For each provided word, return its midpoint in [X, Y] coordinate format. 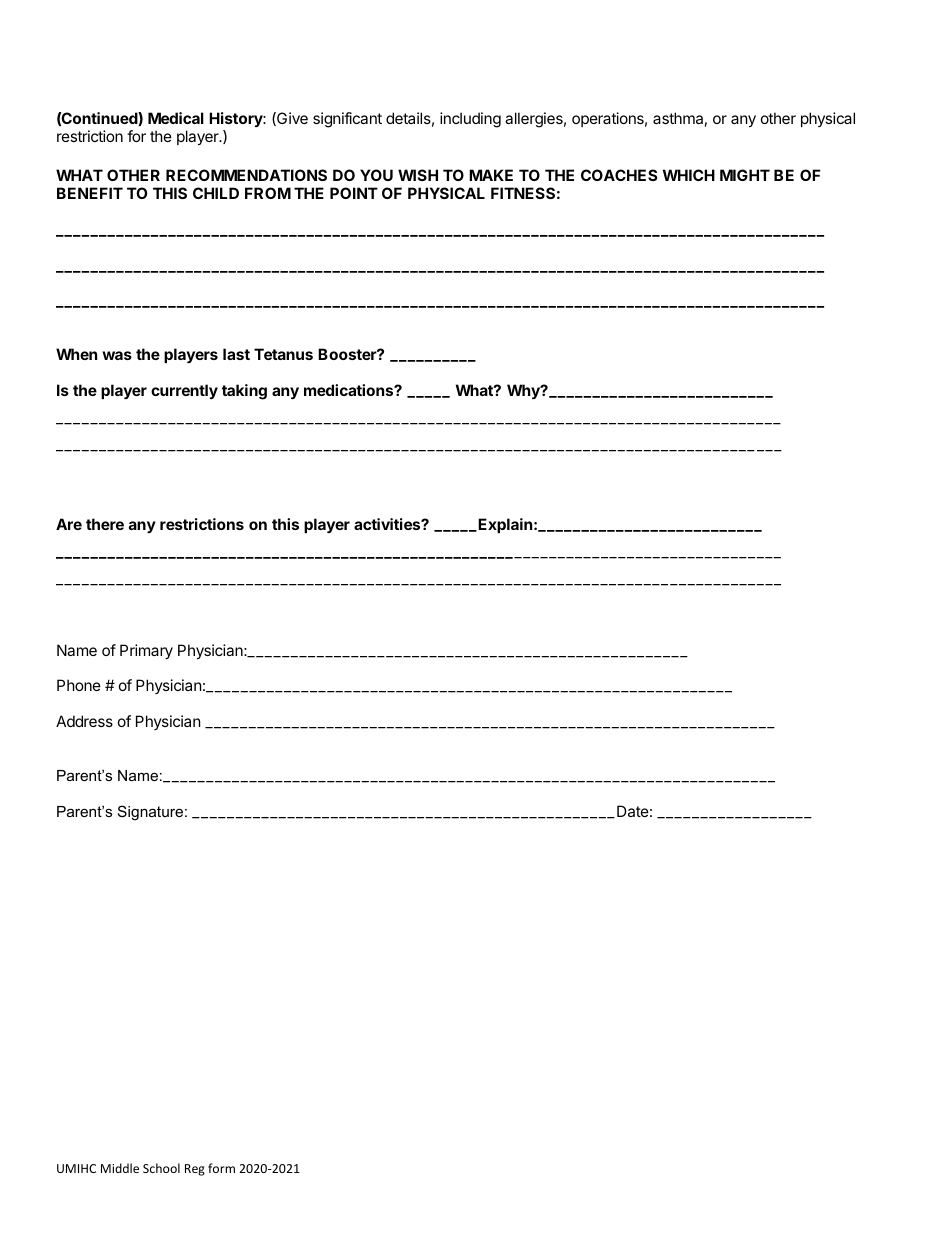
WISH [418, 175]
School [161, 1168]
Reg [195, 1170]
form [221, 1168]
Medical [176, 118]
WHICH [689, 175]
